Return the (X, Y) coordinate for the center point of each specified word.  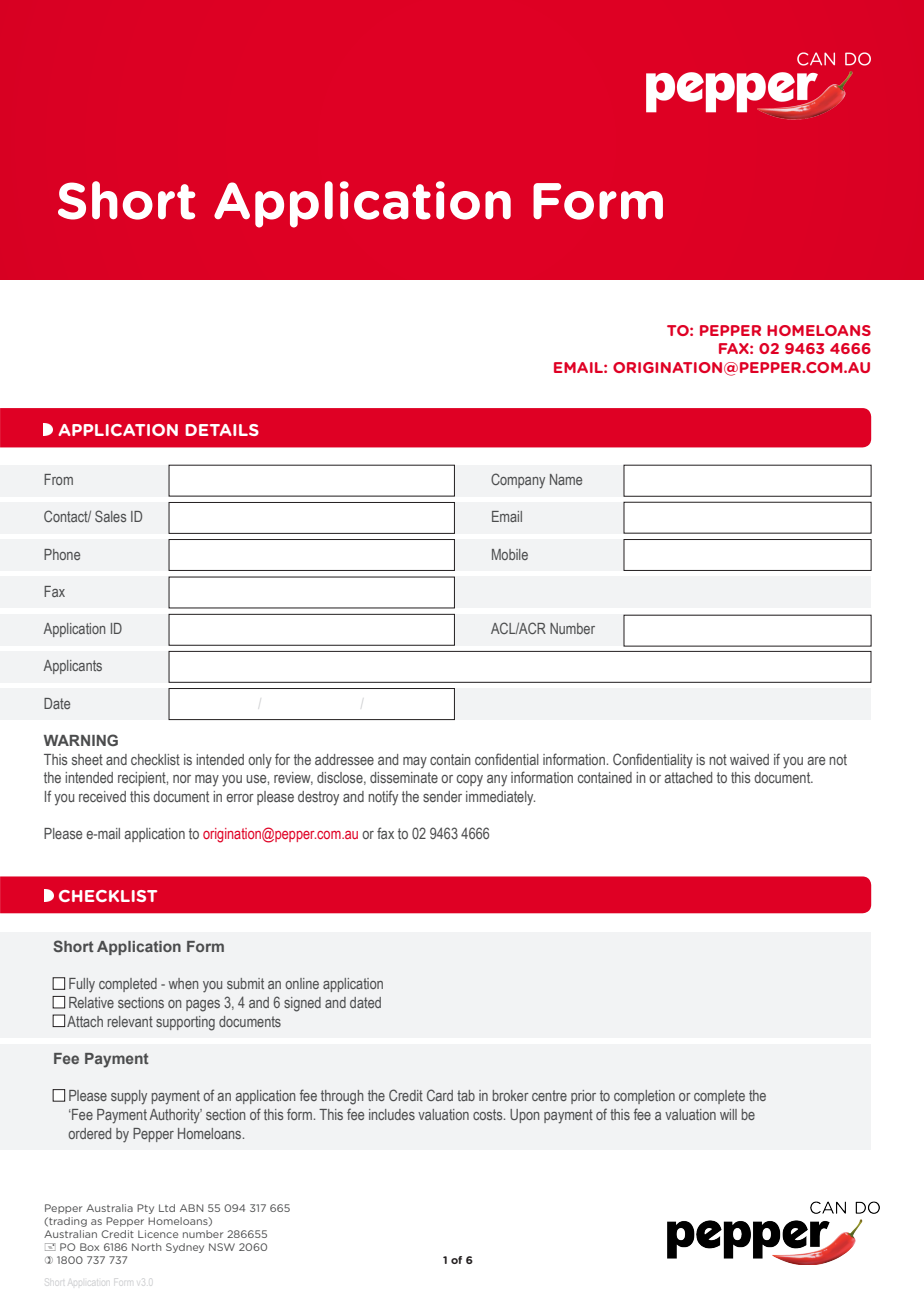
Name (566, 479)
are (816, 761)
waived (749, 759)
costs (489, 1114)
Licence (158, 1234)
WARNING (81, 740)
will (728, 1114)
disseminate (404, 777)
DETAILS (222, 430)
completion (644, 1097)
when (183, 983)
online (302, 983)
